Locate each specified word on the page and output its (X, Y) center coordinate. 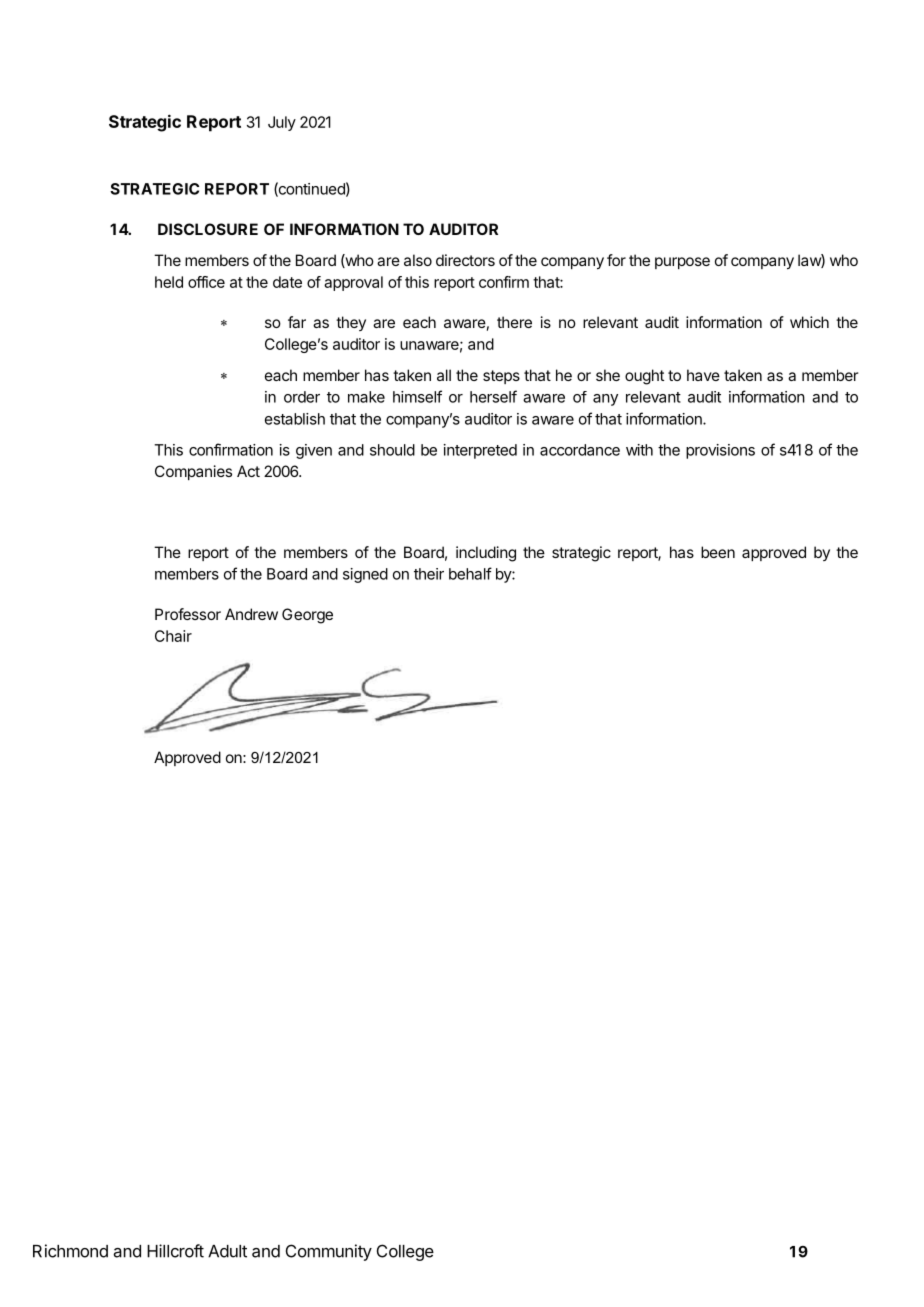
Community (329, 1252)
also (418, 260)
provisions (720, 451)
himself (417, 396)
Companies (193, 472)
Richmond (70, 1251)
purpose (682, 263)
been (718, 552)
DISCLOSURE (208, 229)
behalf (470, 573)
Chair (173, 636)
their (429, 574)
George (307, 616)
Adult (227, 1251)
